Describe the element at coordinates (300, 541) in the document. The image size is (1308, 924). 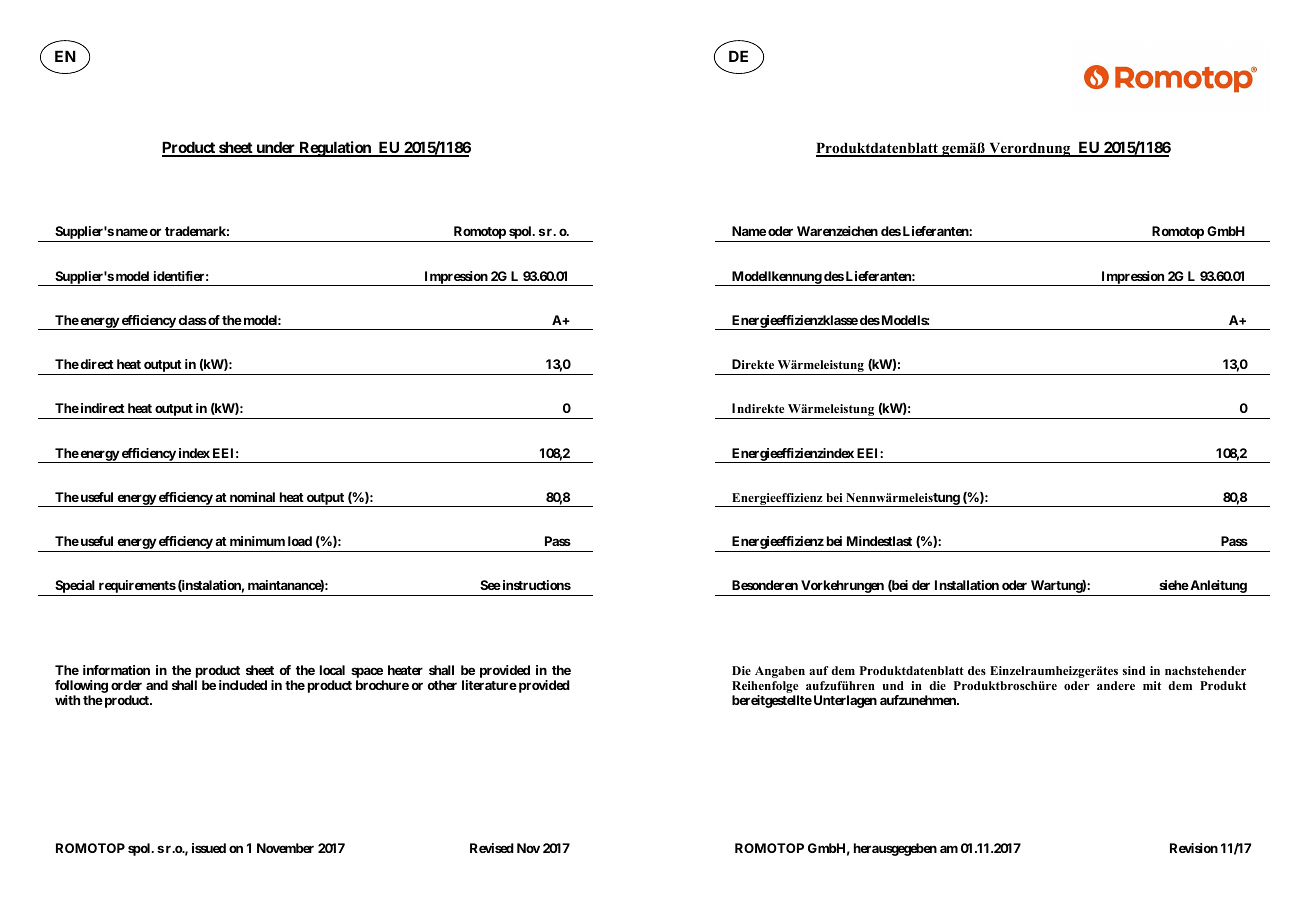
I see `load` at that location.
